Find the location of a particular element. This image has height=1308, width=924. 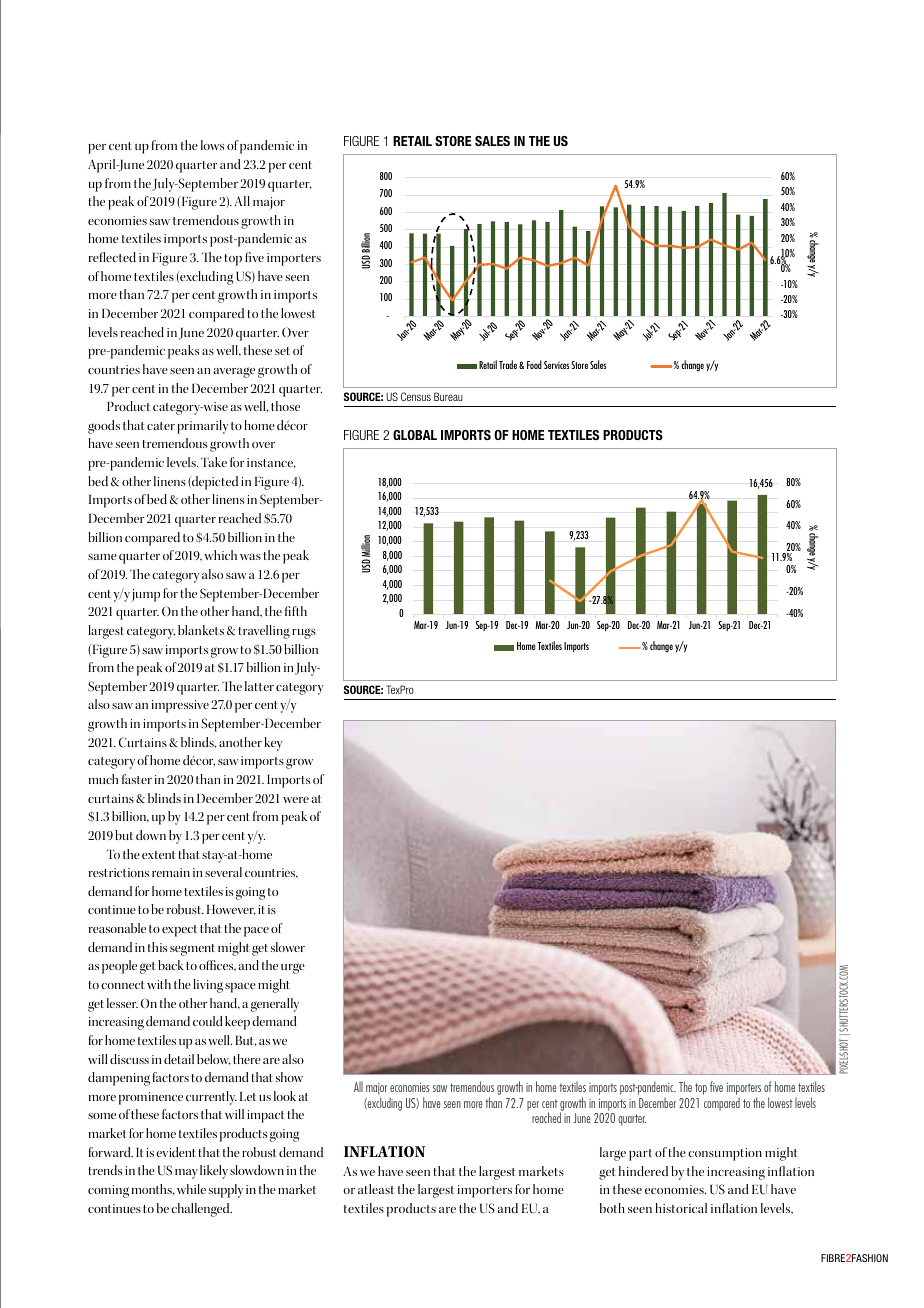

Services is located at coordinates (556, 365).
